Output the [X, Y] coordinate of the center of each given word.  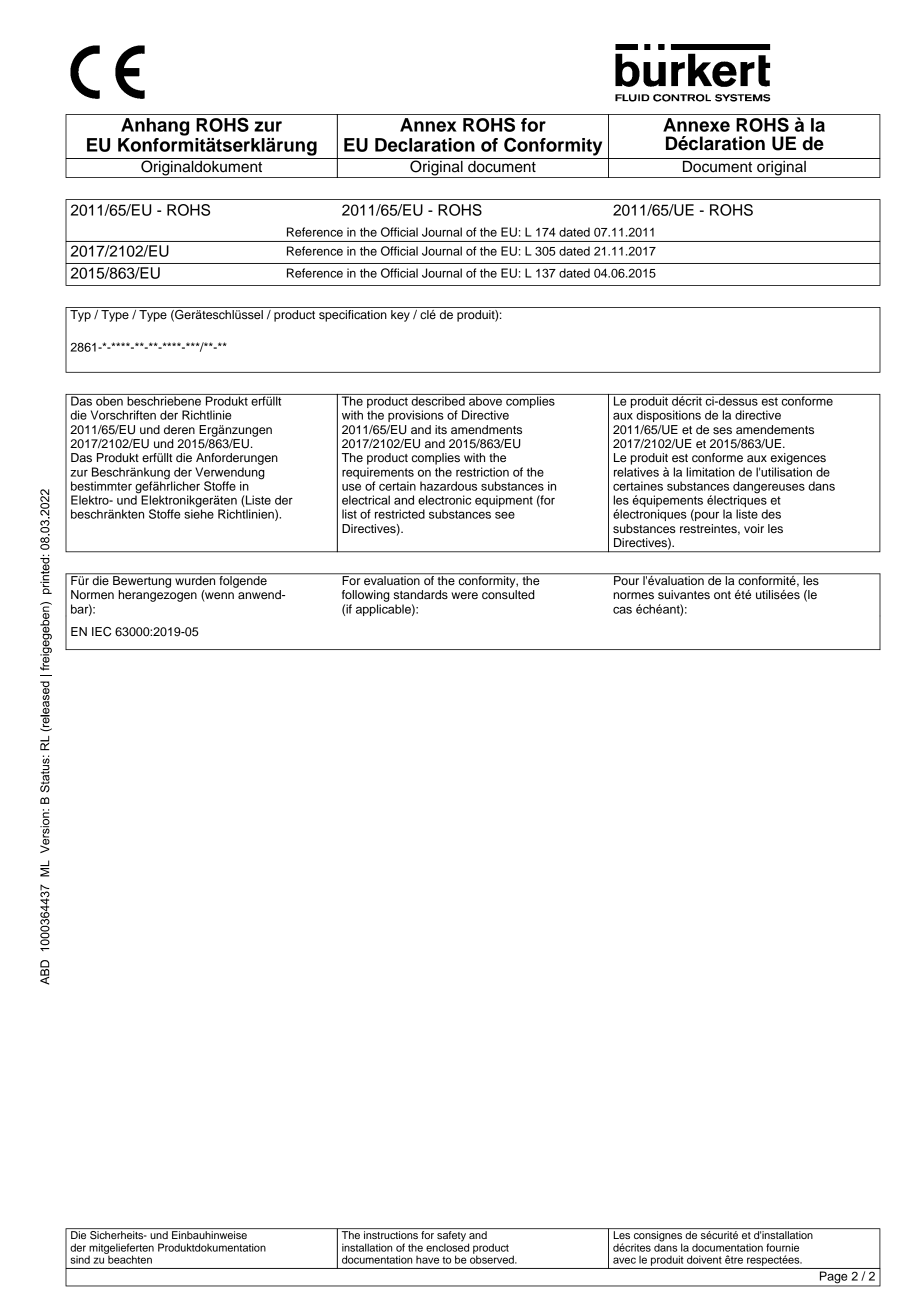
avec [624, 1260]
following [366, 596]
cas [622, 610]
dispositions [668, 416]
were [464, 595]
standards [421, 594]
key [400, 316]
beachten [129, 1258]
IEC [101, 632]
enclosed [447, 1246]
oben [109, 400]
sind [80, 1259]
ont [722, 595]
